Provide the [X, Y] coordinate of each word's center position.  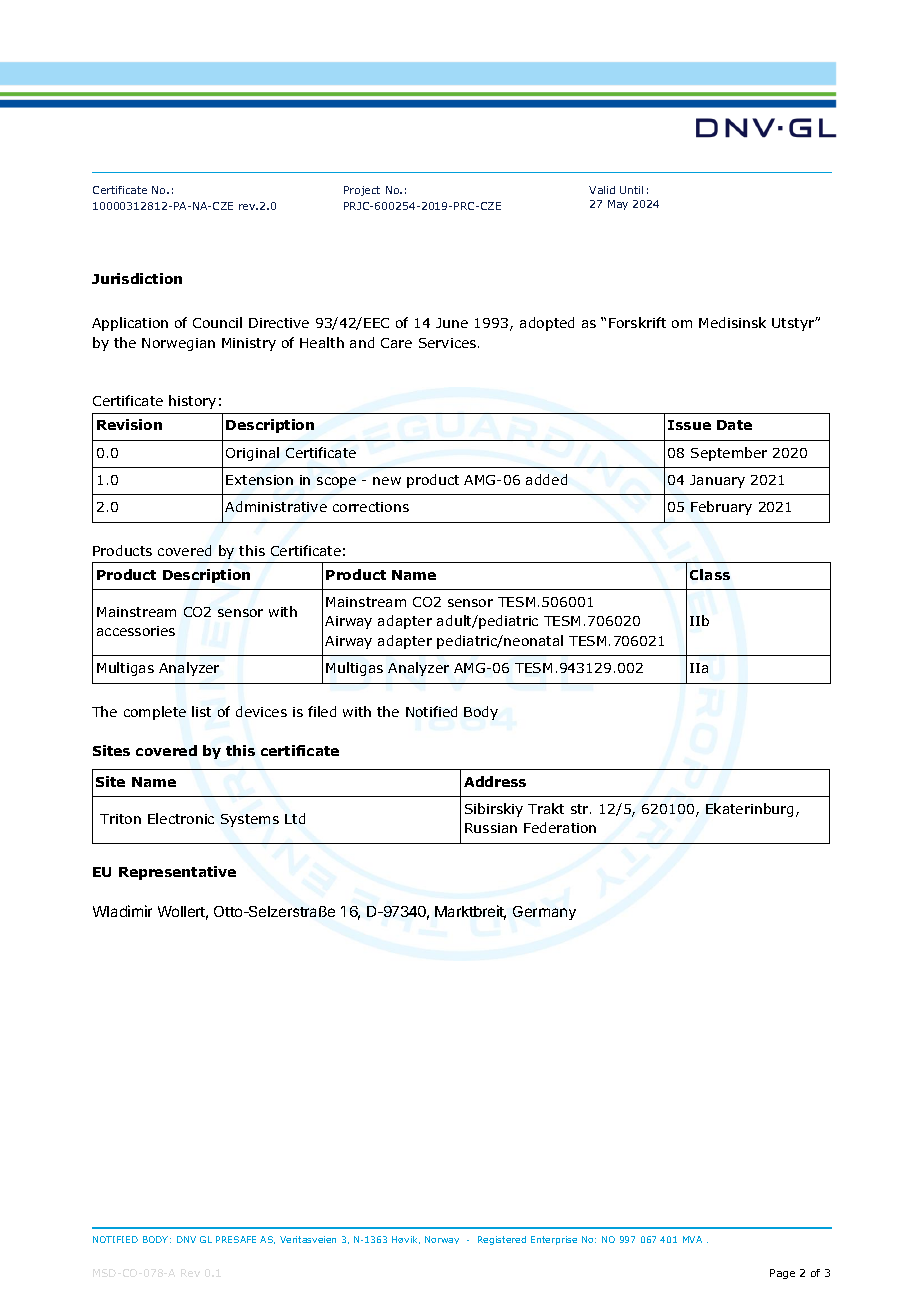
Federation [560, 827]
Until [631, 190]
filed [322, 711]
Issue [689, 425]
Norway [442, 1240]
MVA [692, 1239]
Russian [491, 828]
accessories [136, 631]
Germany [544, 913]
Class [710, 574]
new [387, 481]
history [192, 402]
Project [362, 191]
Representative [177, 873]
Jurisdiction [137, 278]
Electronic [181, 818]
